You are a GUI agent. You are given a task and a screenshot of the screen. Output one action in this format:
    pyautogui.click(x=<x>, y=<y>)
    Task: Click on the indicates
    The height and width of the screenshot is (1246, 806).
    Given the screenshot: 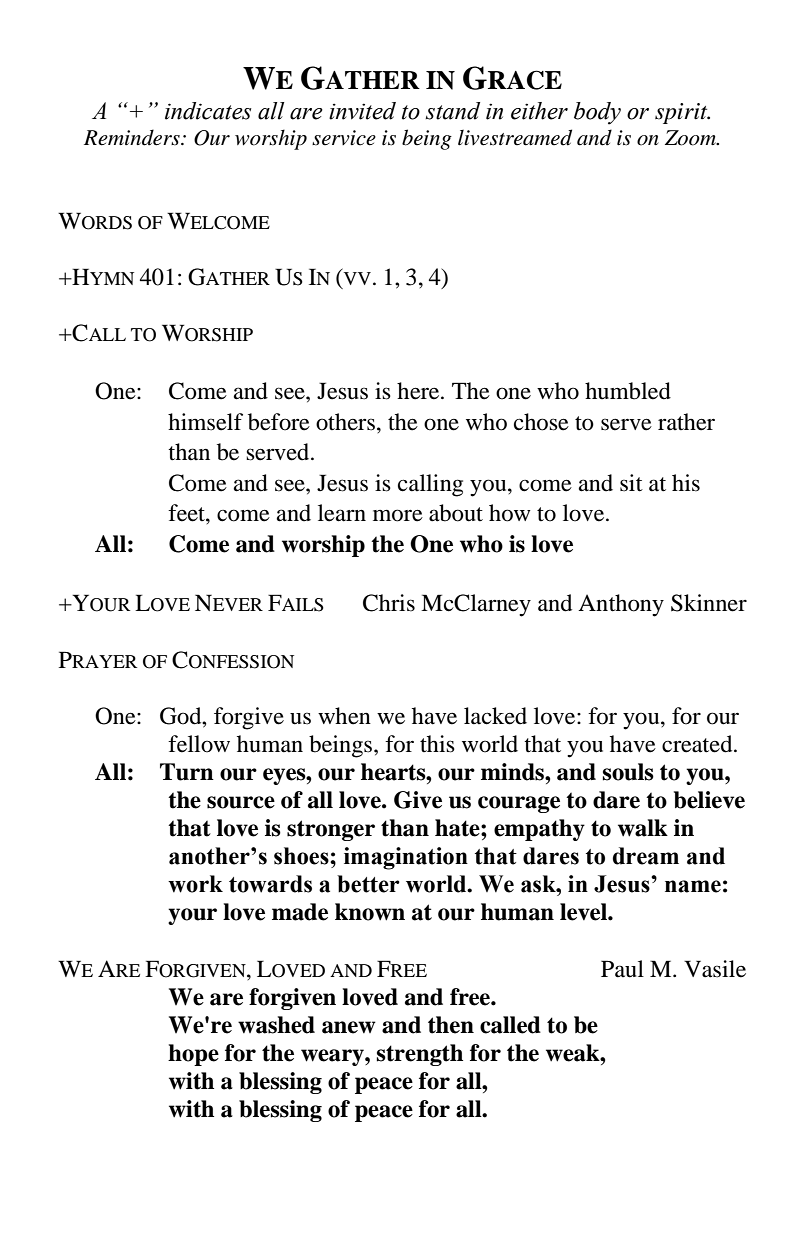 What is the action you would take?
    pyautogui.click(x=208, y=111)
